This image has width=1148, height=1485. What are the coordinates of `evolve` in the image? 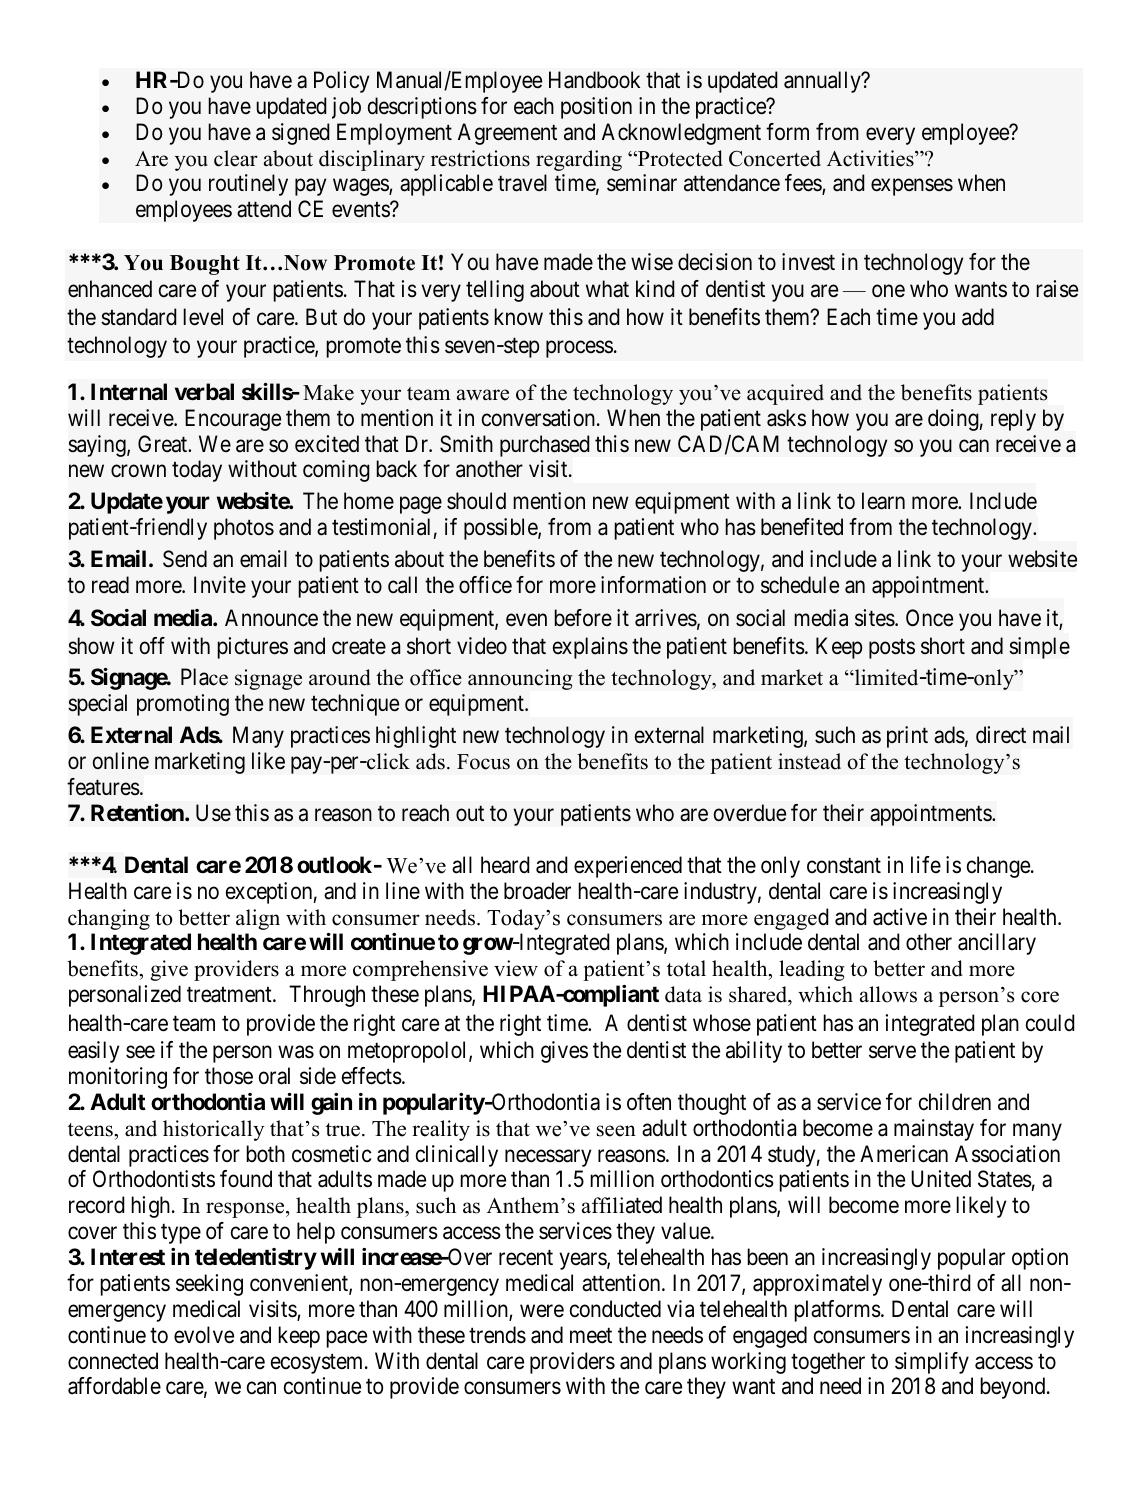 It's located at (204, 1335).
